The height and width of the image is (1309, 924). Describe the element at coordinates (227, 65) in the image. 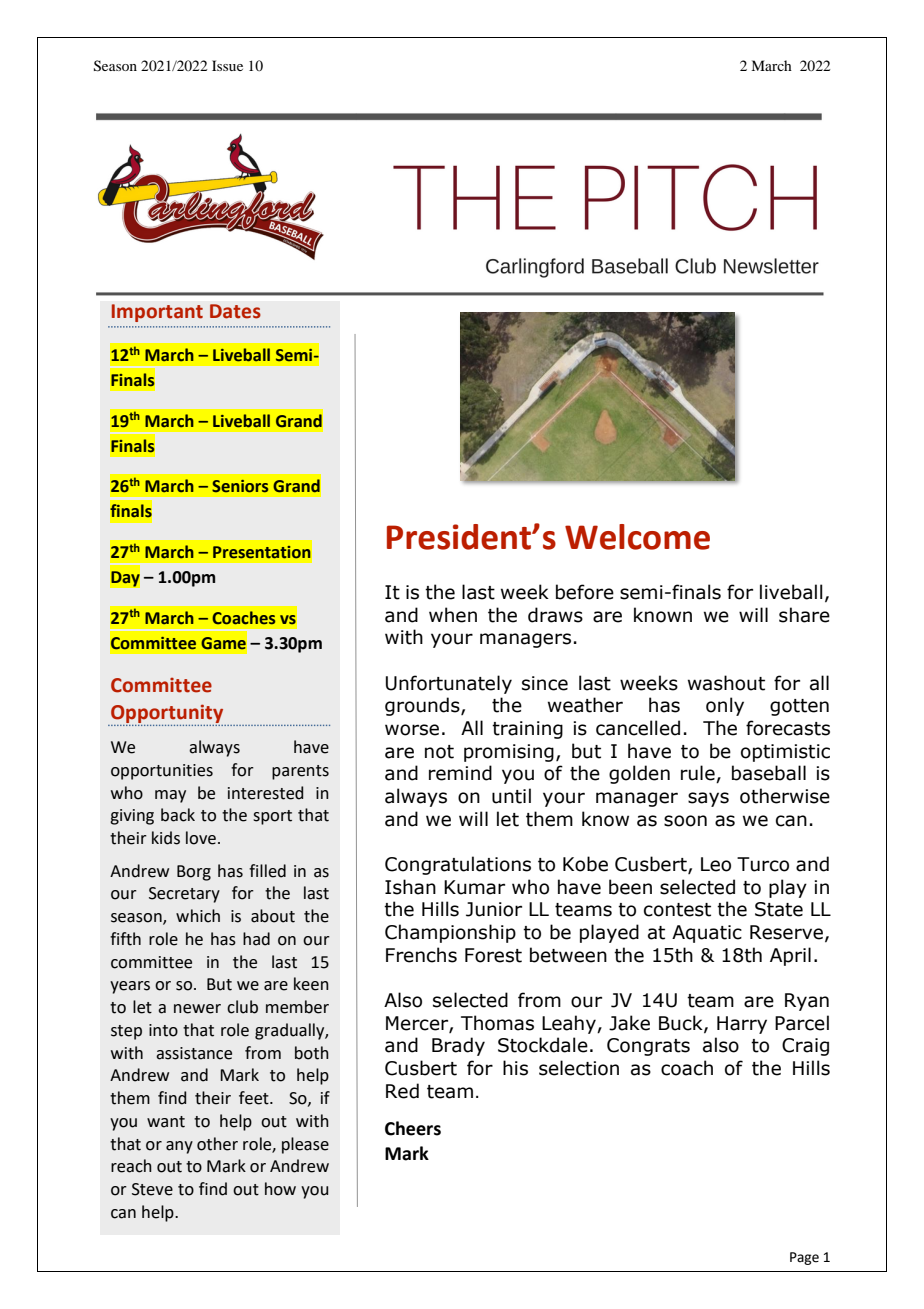

I see `Issue` at that location.
